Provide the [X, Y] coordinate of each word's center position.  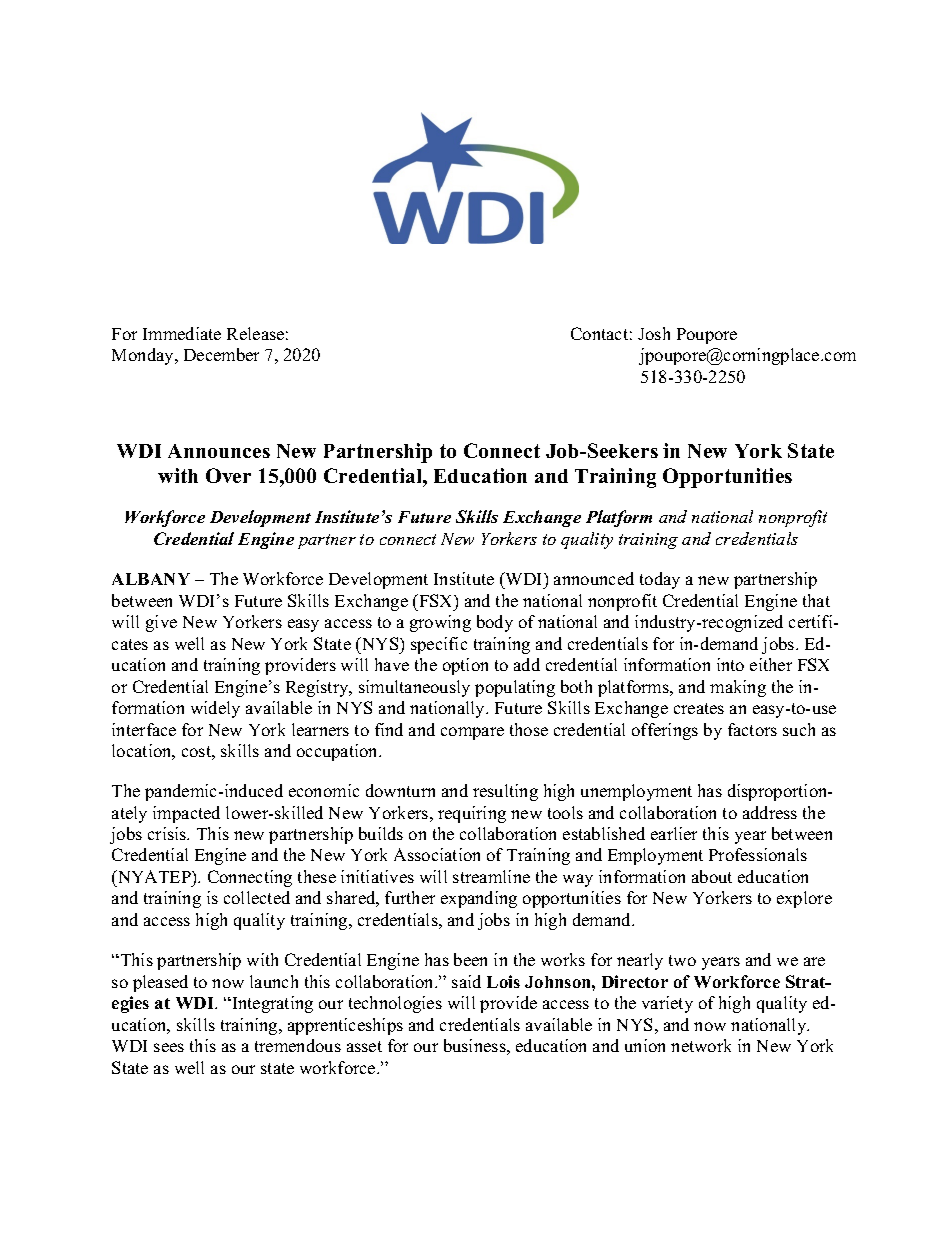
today [660, 580]
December [221, 354]
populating [515, 688]
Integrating [271, 1004]
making [738, 688]
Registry [318, 688]
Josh [654, 333]
